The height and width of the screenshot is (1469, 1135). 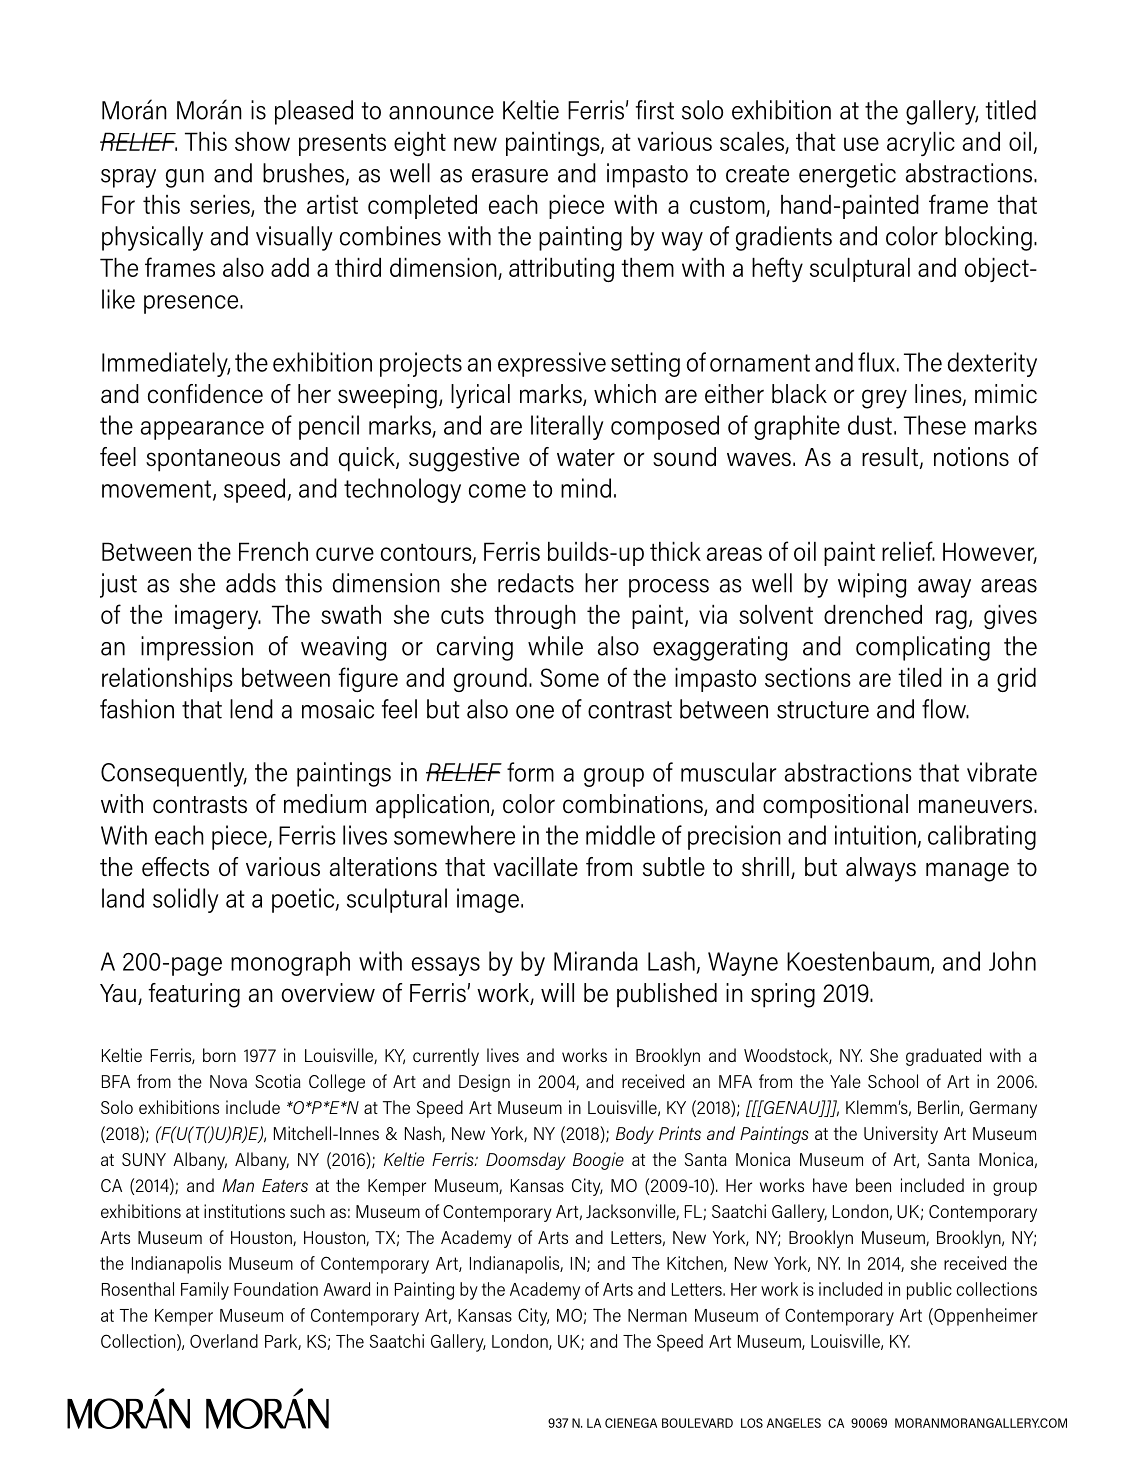 I want to click on compositional, so click(x=835, y=806).
